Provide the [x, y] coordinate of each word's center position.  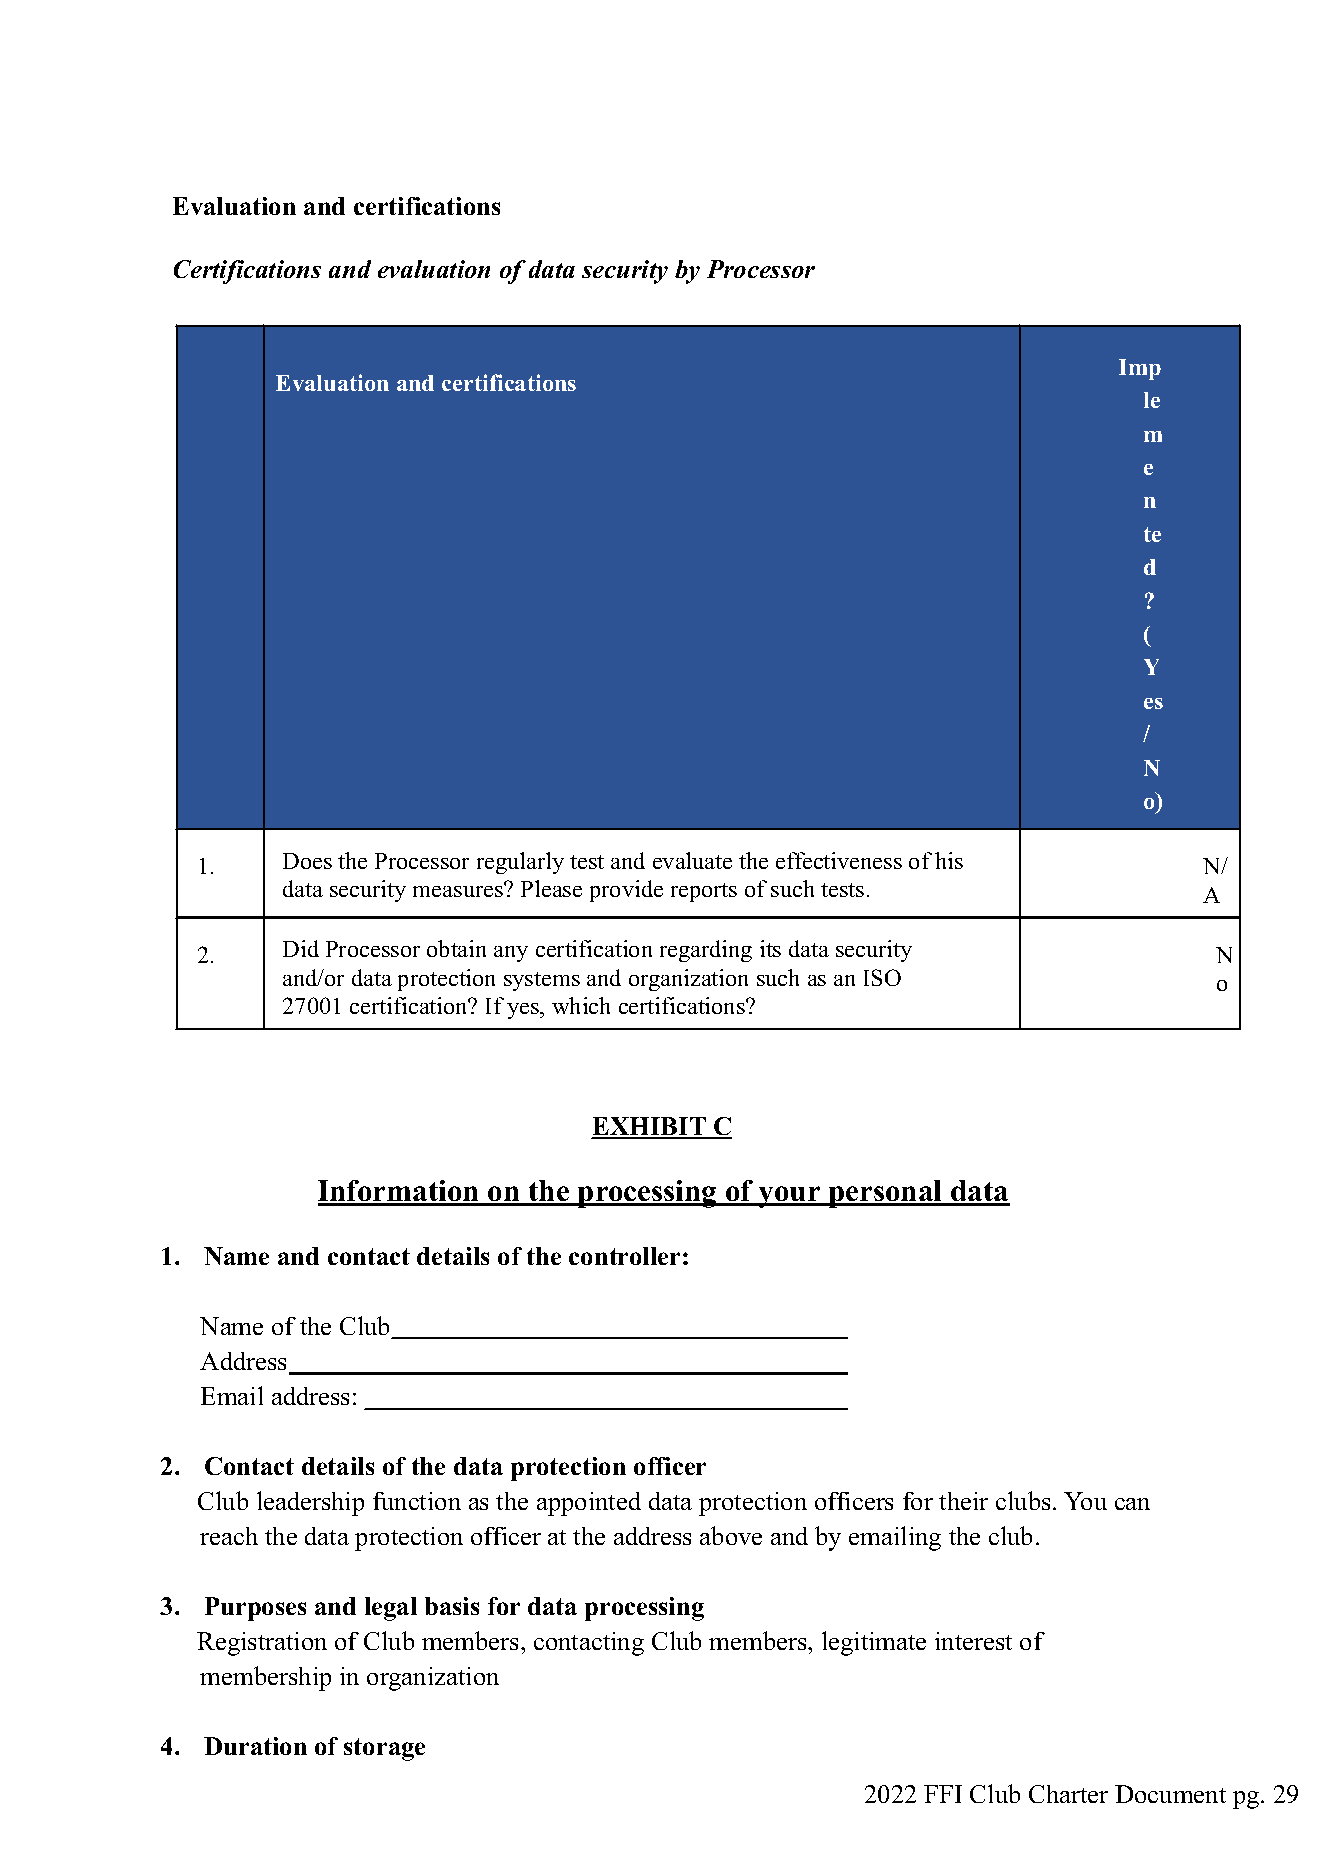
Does [307, 861]
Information [400, 1192]
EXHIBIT [650, 1127]
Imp [1140, 369]
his [949, 860]
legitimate [874, 1643]
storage [384, 1749]
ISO [882, 977]
